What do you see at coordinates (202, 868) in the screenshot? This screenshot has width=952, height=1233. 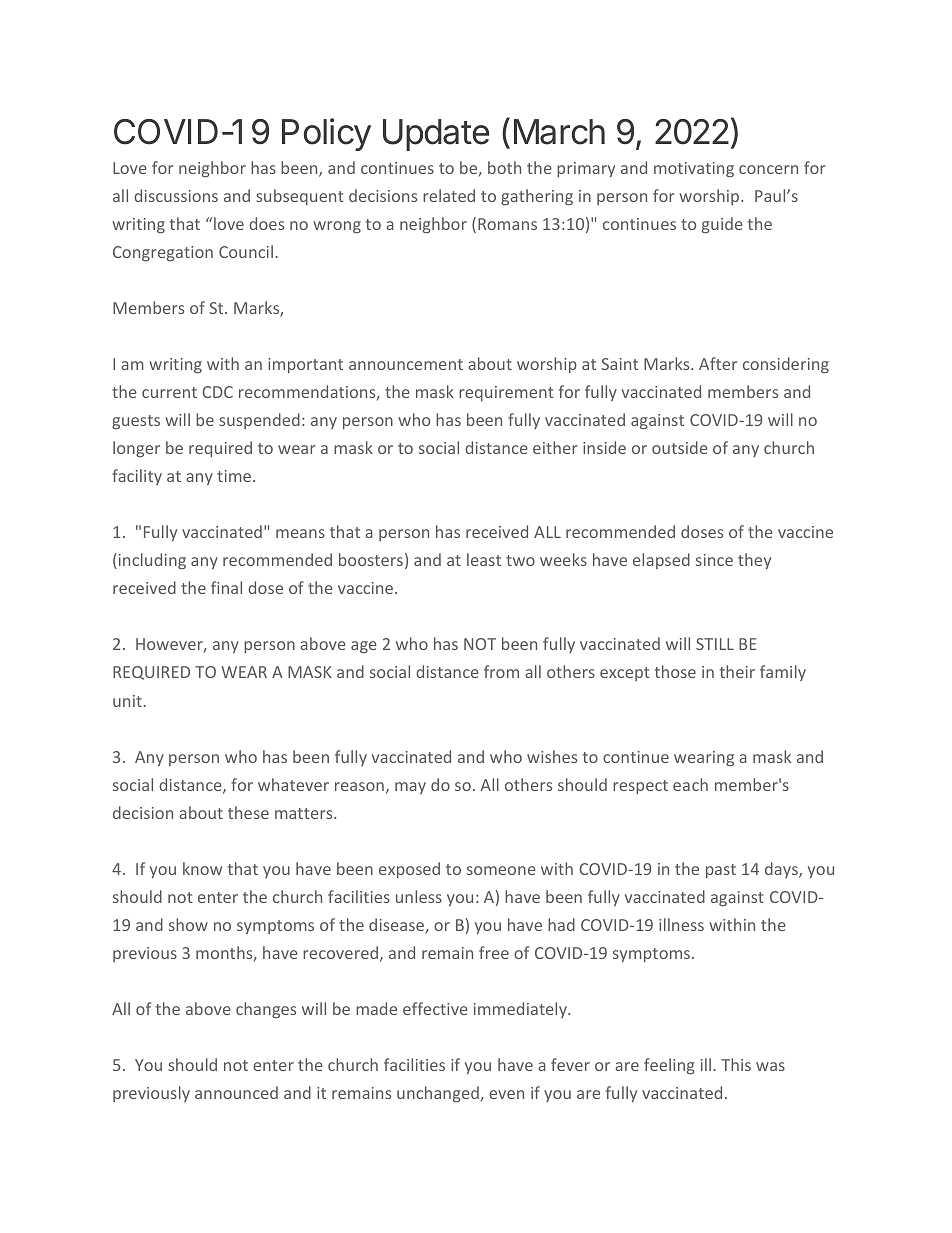 I see `know` at bounding box center [202, 868].
